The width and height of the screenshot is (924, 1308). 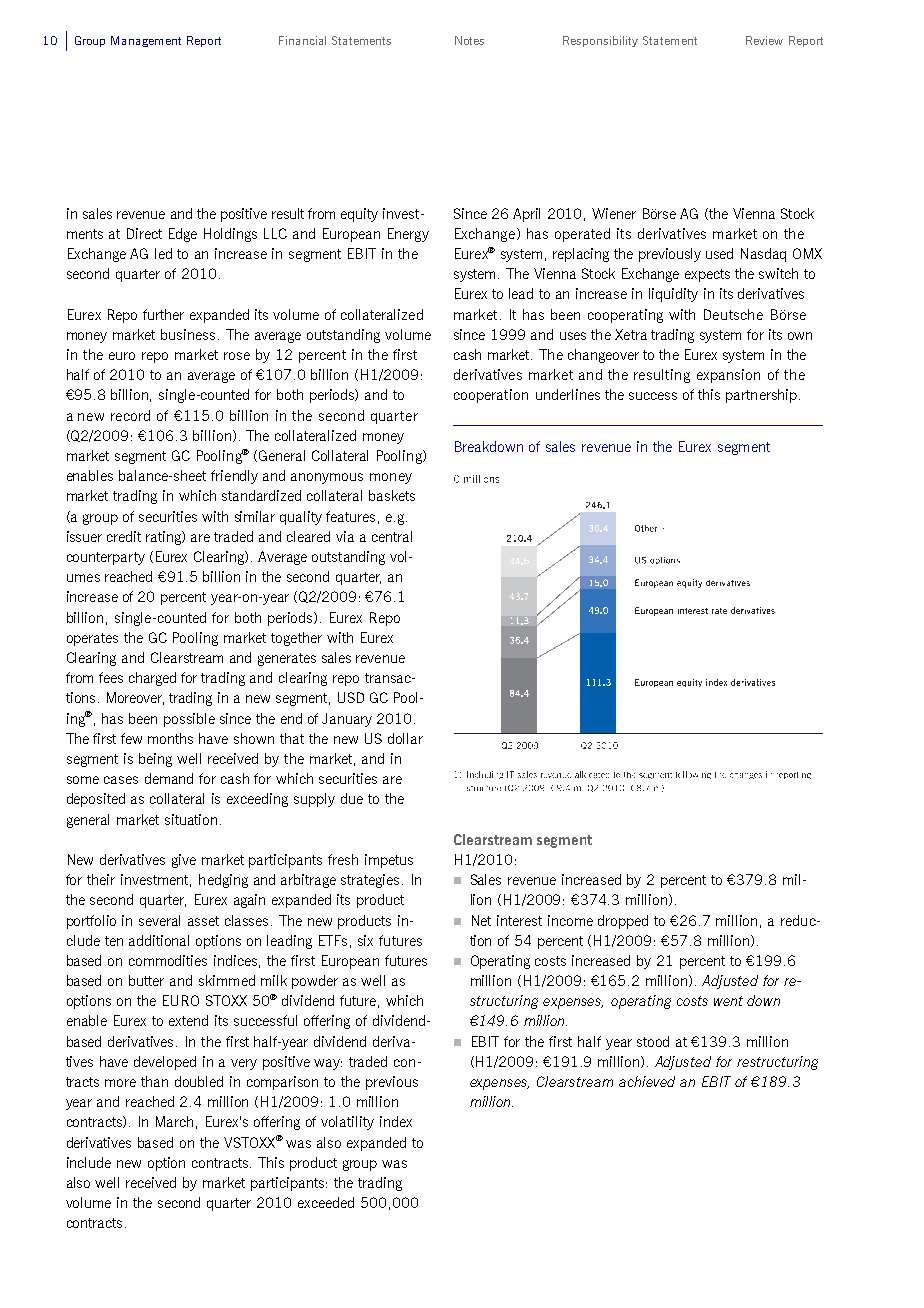 I want to click on March, so click(x=174, y=1121).
